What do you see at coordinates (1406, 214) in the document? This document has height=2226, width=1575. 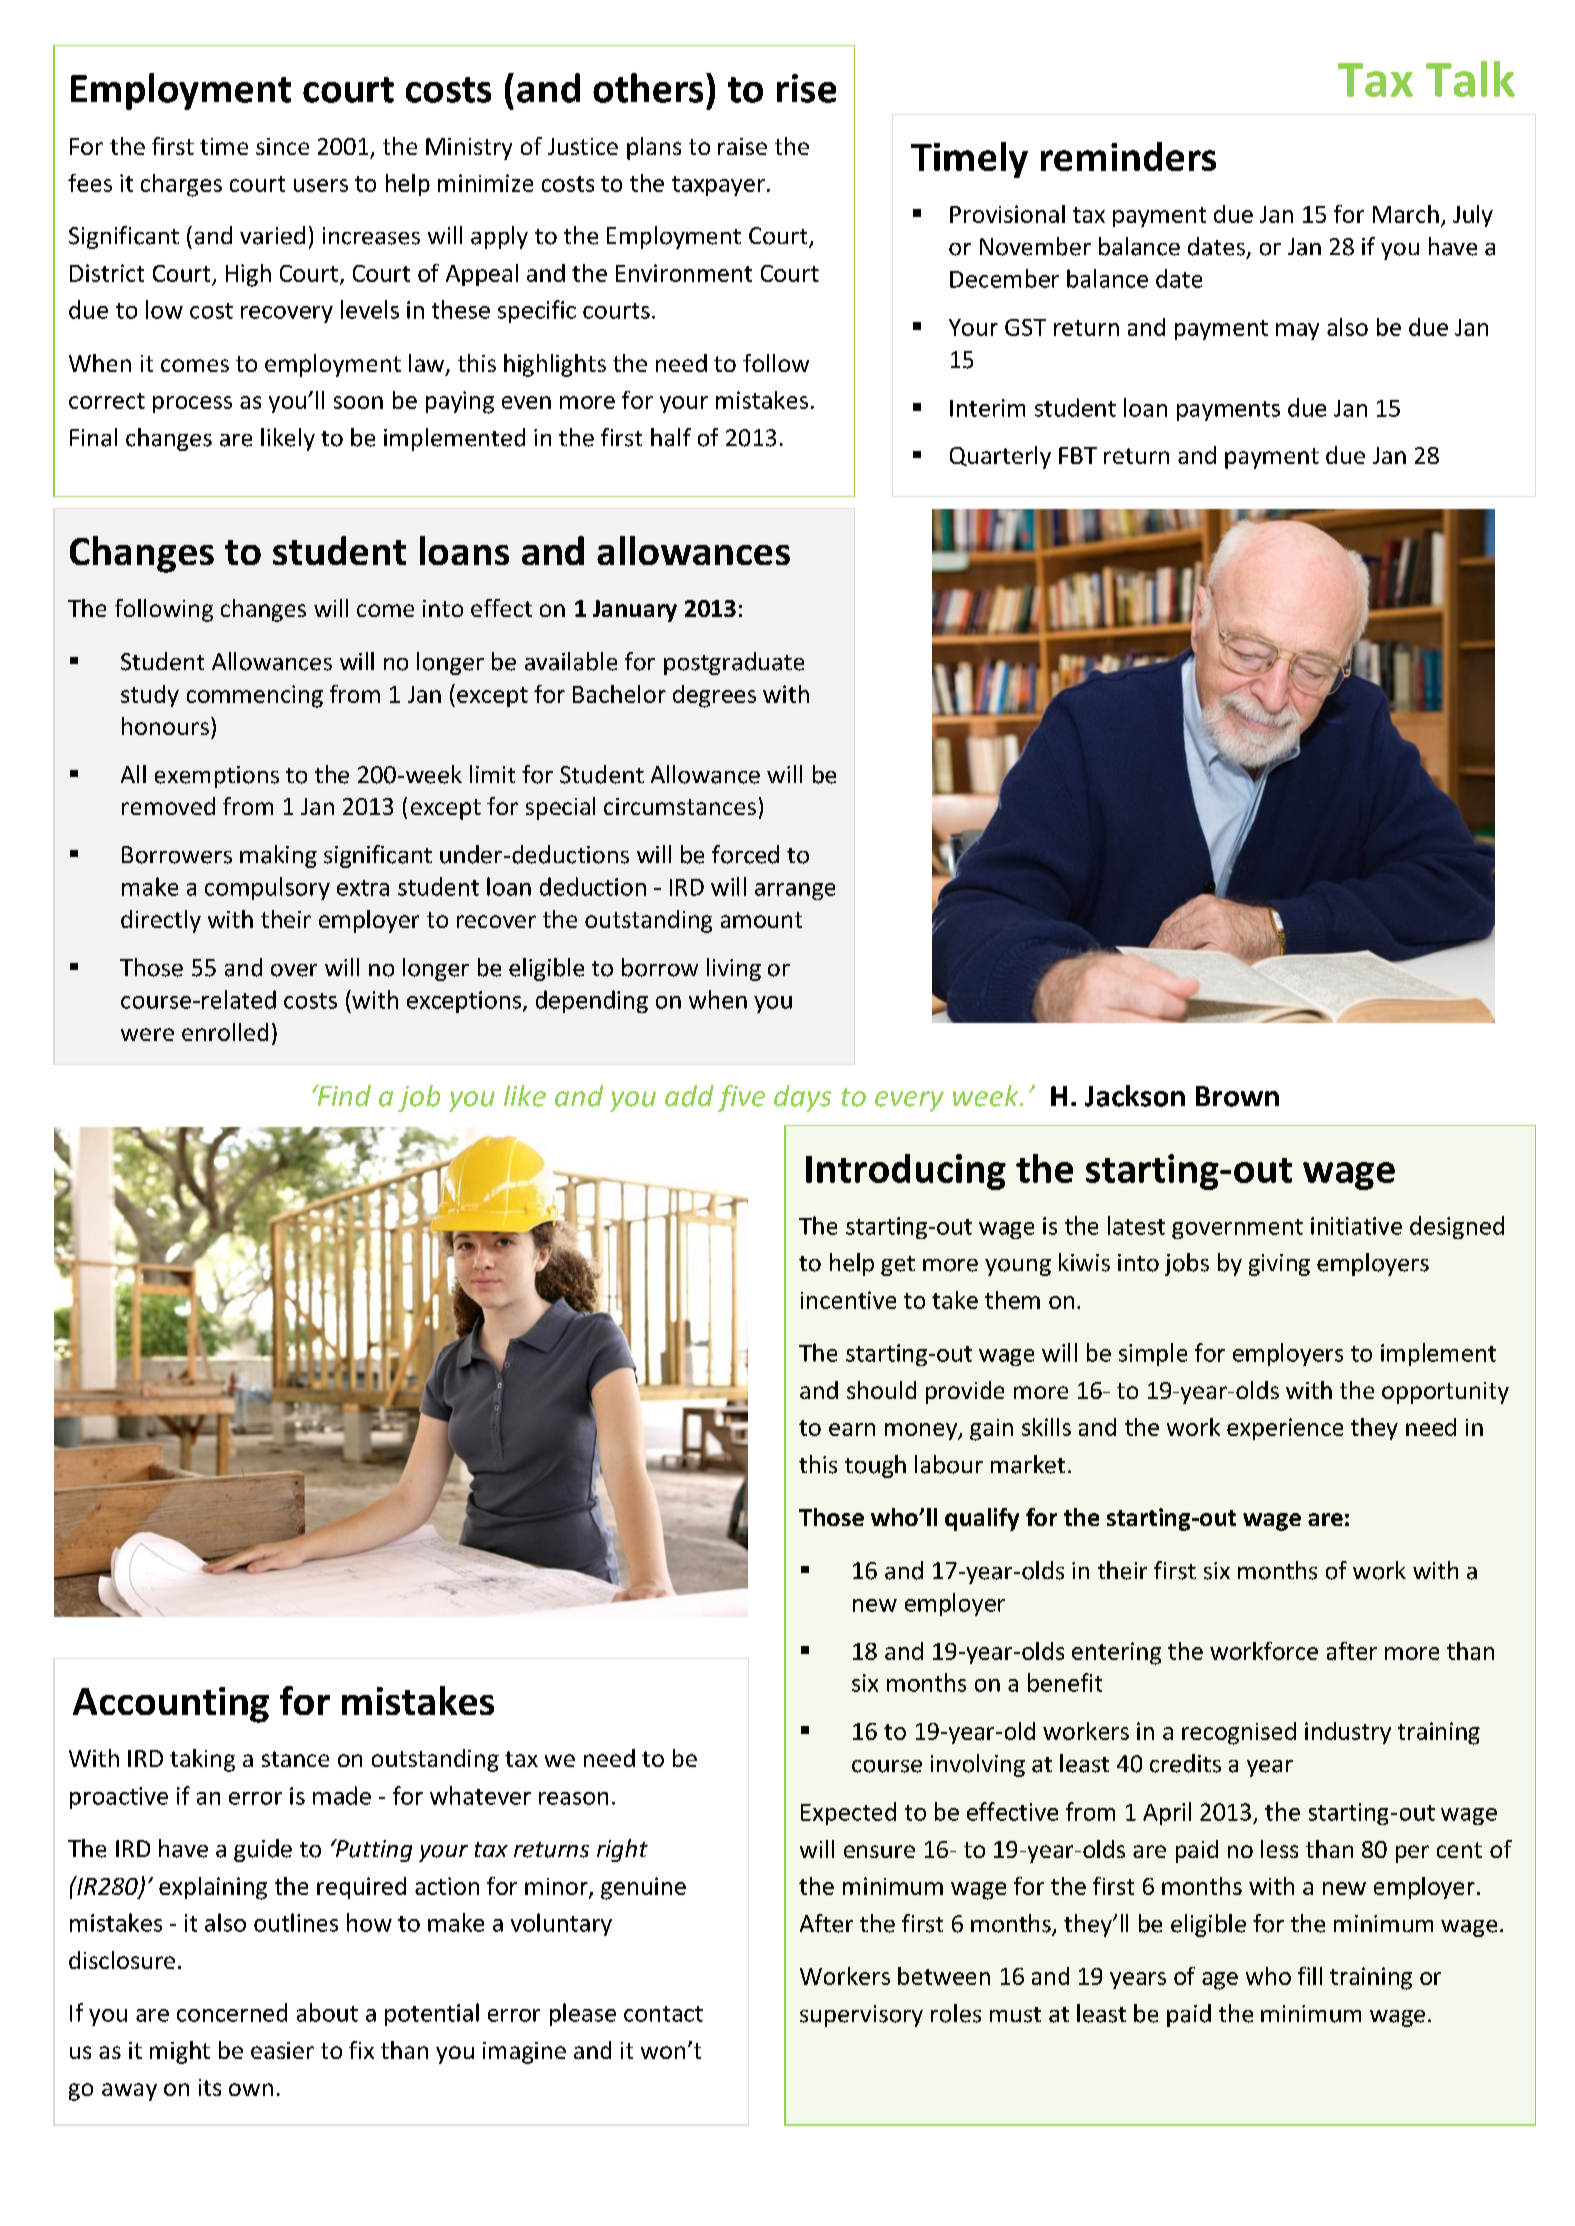 I see `March` at bounding box center [1406, 214].
